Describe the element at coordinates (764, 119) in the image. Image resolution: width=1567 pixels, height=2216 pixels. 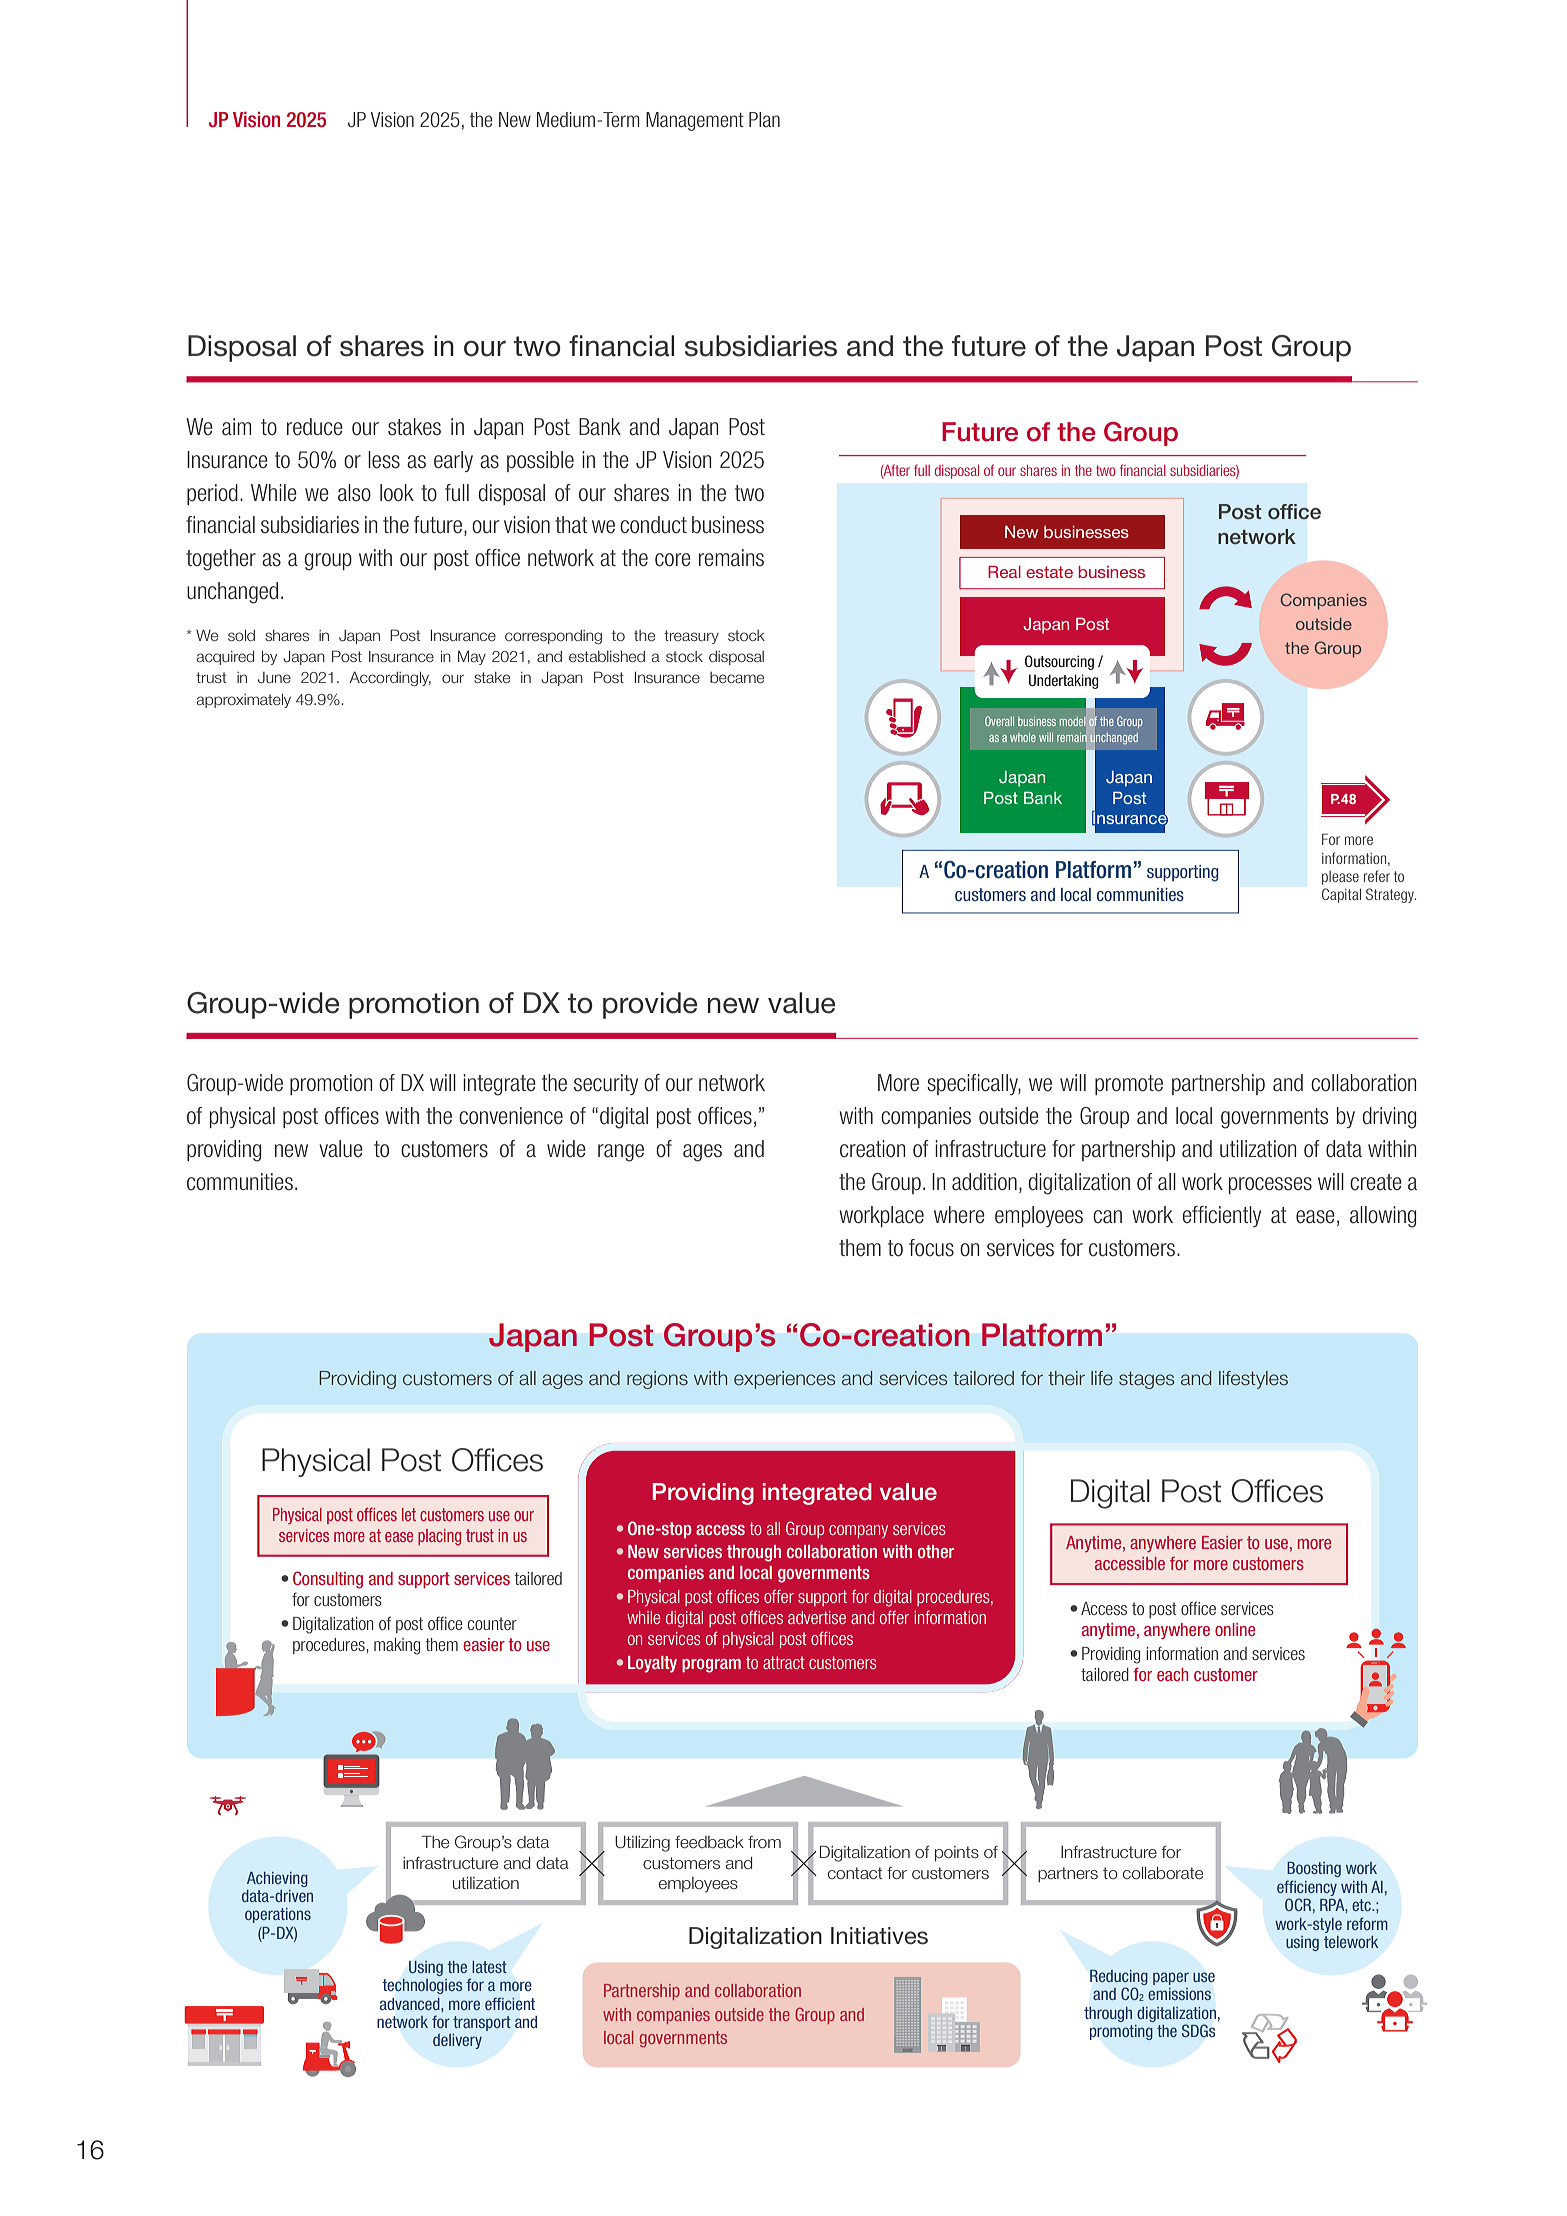
I see `Plan` at that location.
